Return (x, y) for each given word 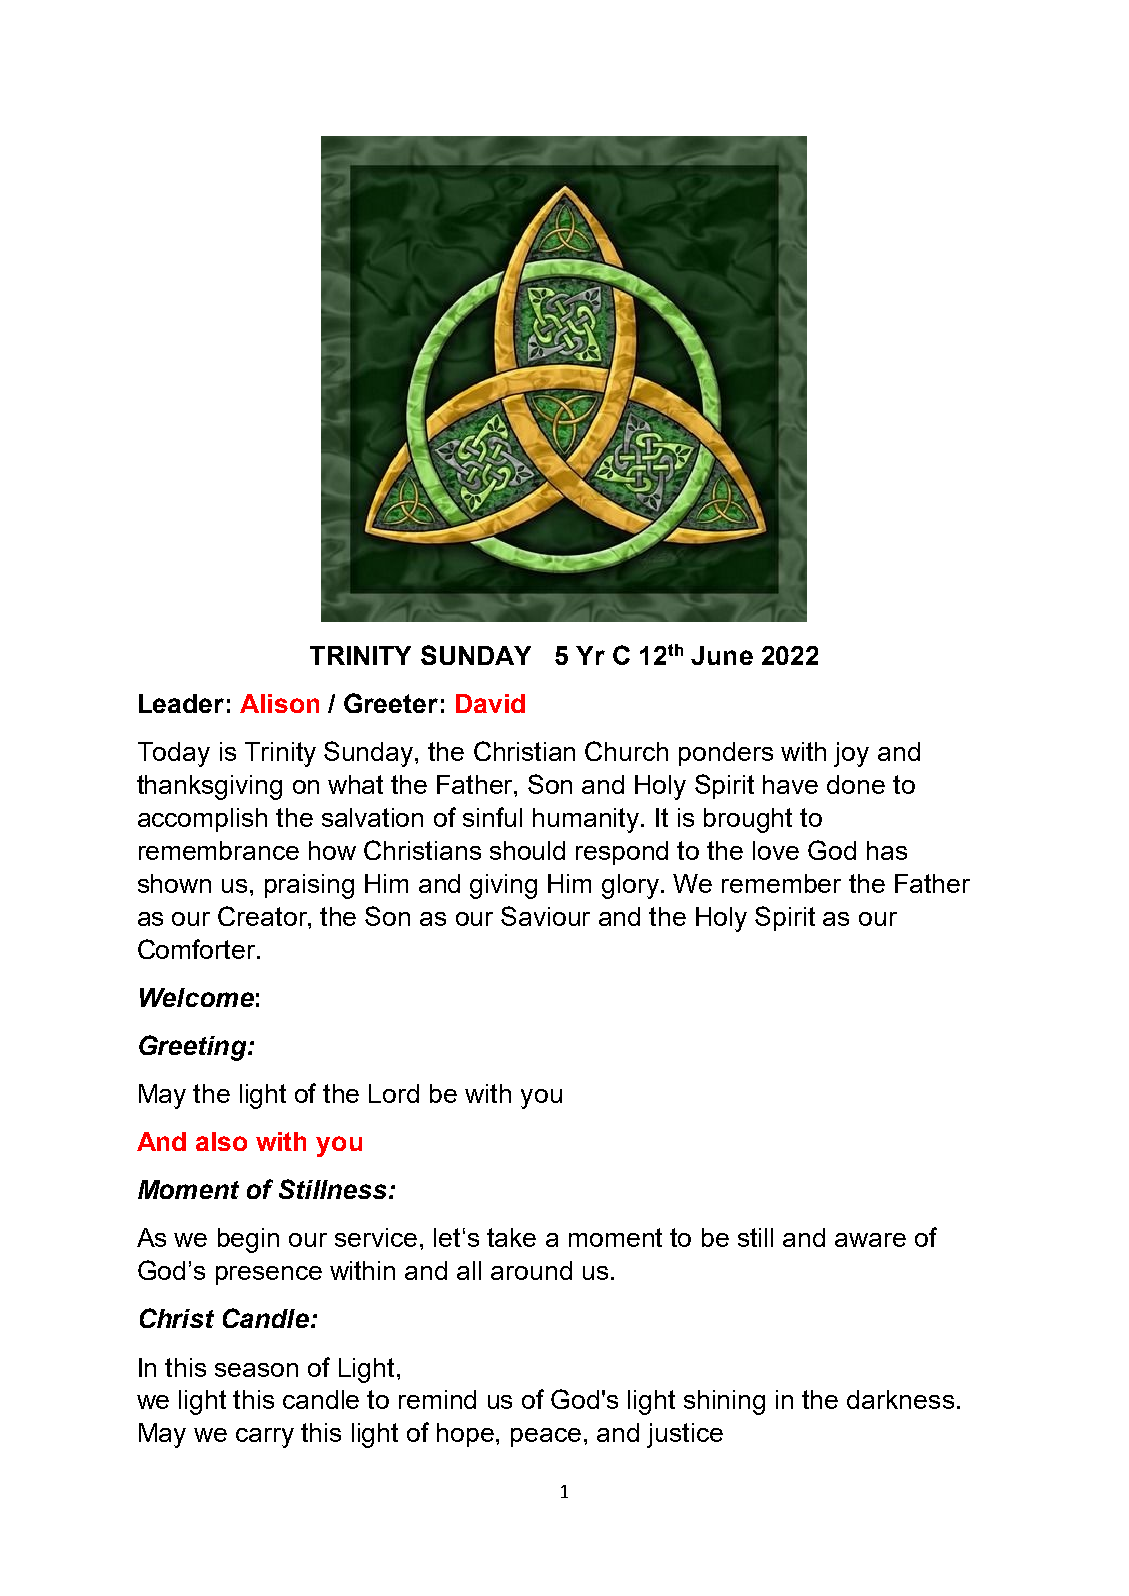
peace (546, 1437)
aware (870, 1240)
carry (265, 1438)
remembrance (219, 850)
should (527, 850)
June (722, 655)
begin (248, 1240)
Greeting (194, 1048)
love (776, 850)
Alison (279, 703)
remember (781, 883)
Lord (394, 1093)
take (511, 1237)
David (490, 703)
